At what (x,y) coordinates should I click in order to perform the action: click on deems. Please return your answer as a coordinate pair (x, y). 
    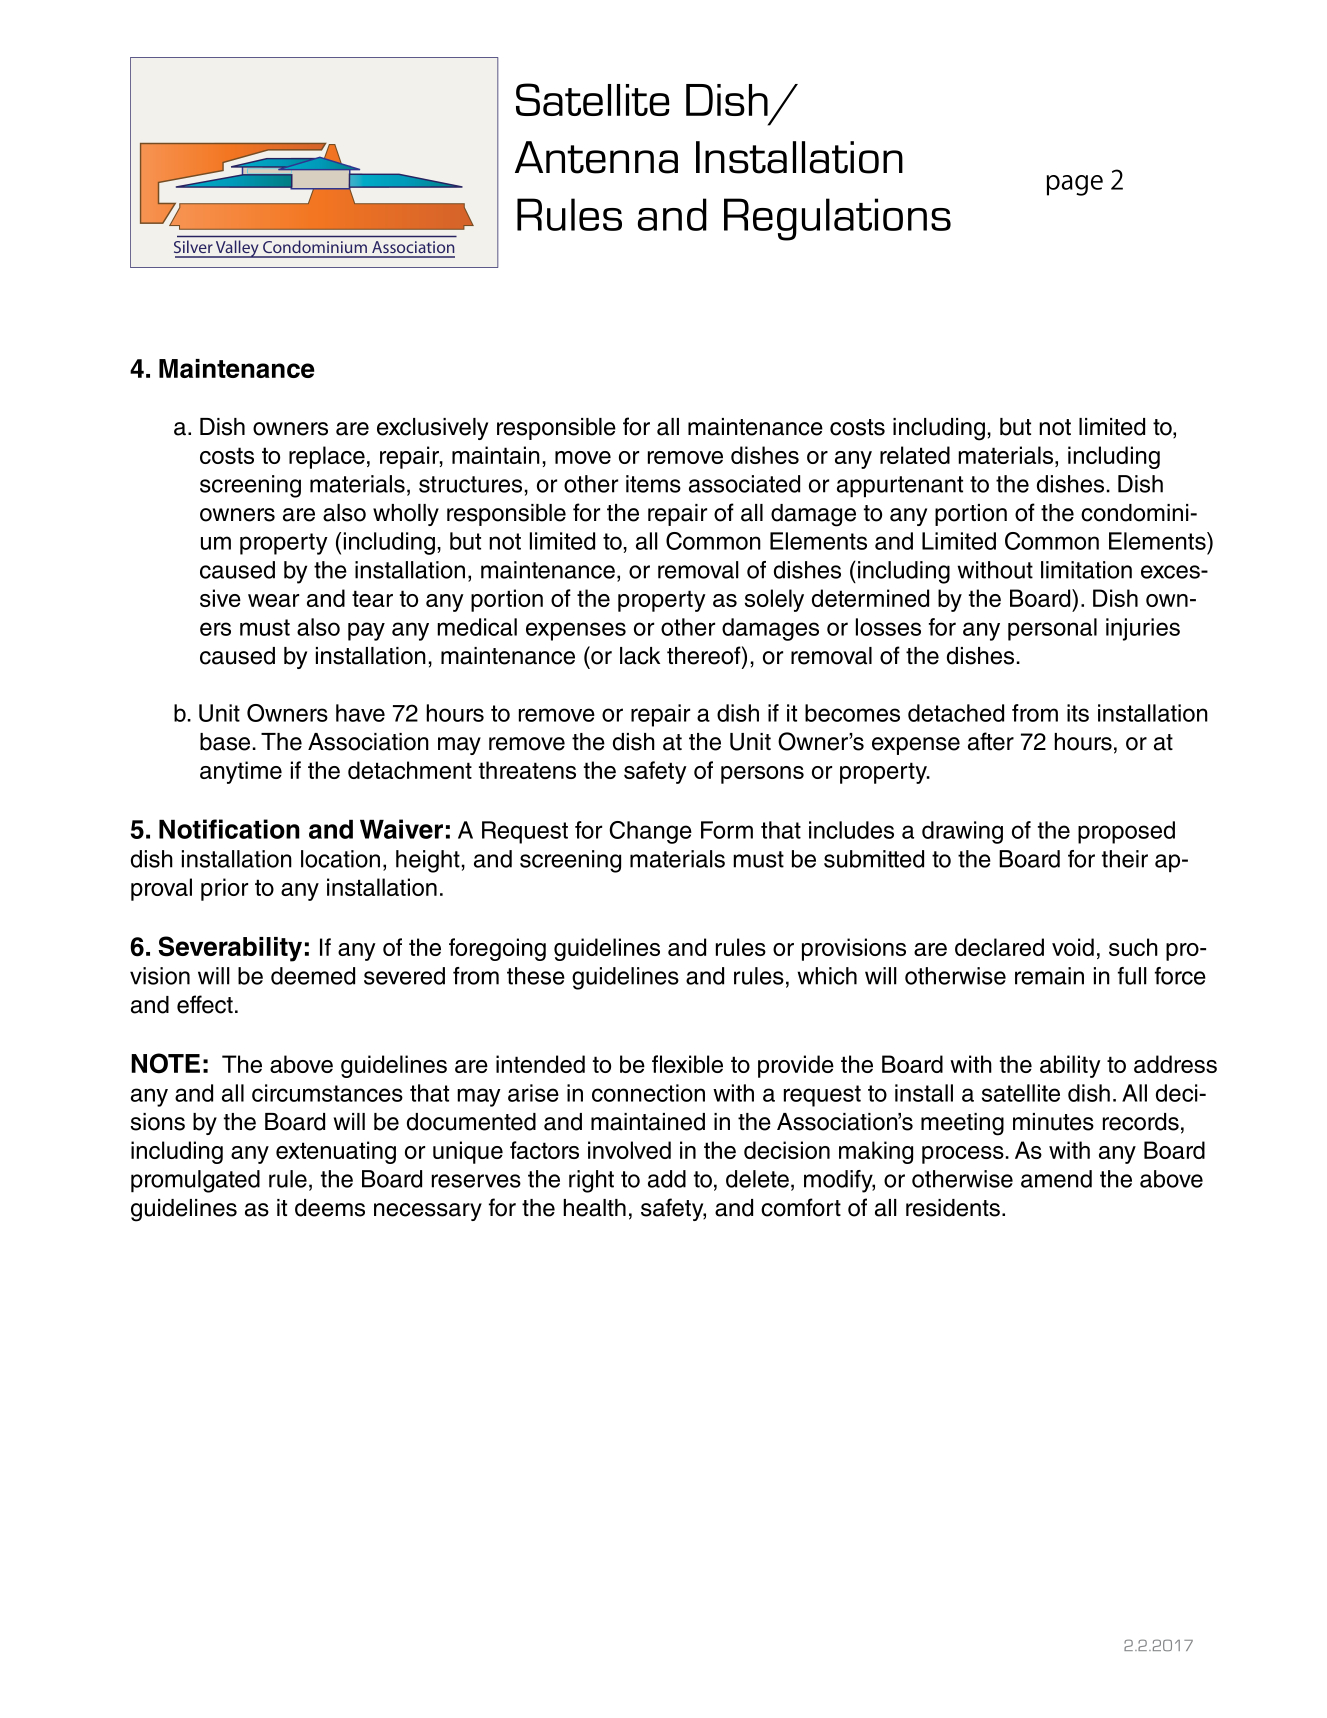
    Looking at the image, I should click on (330, 1208).
